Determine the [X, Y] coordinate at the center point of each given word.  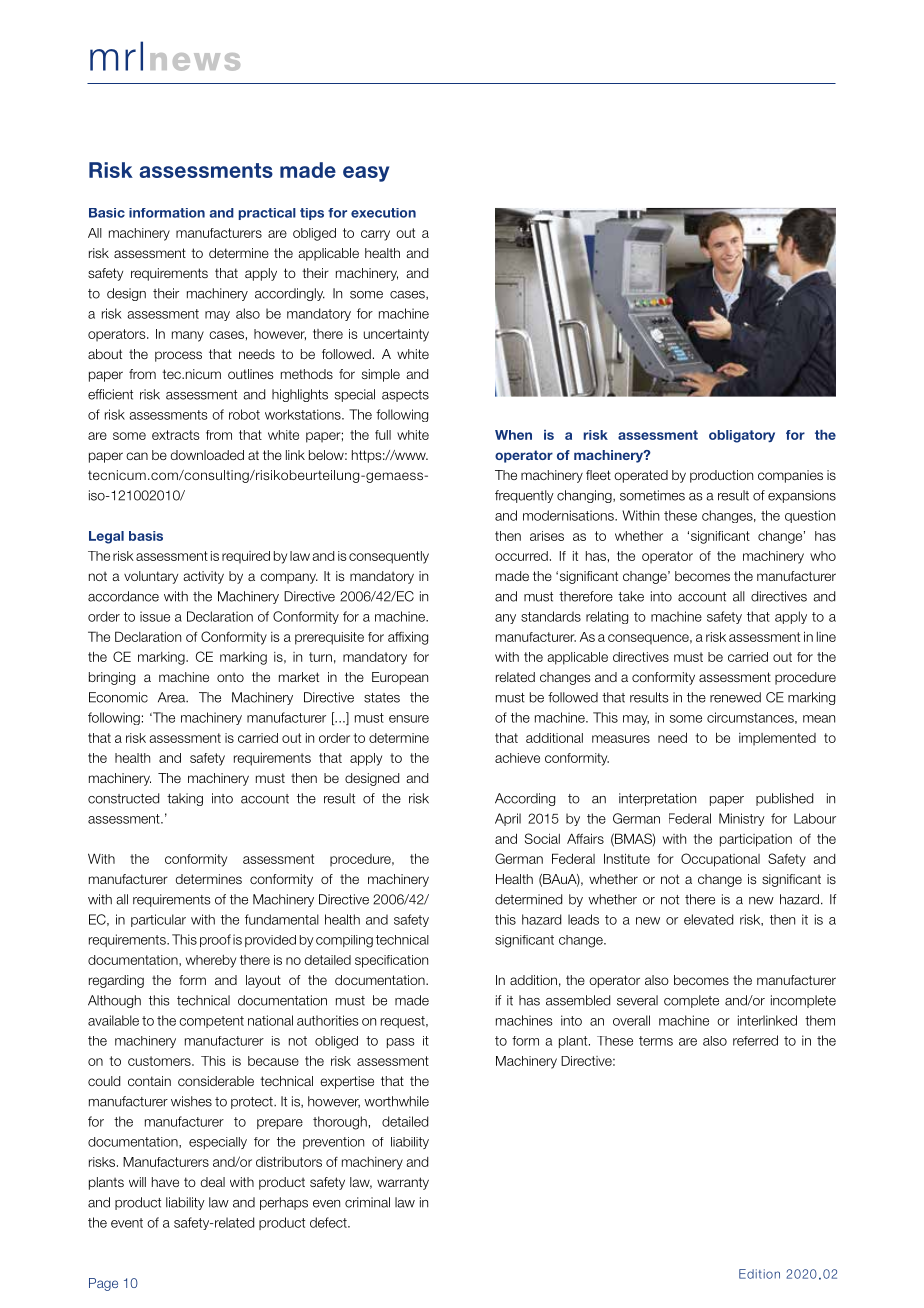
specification [391, 961]
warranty [403, 1183]
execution [383, 213]
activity [203, 577]
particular [158, 920]
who [823, 556]
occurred [521, 556]
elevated [708, 919]
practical [267, 214]
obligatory [742, 436]
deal [213, 1182]
